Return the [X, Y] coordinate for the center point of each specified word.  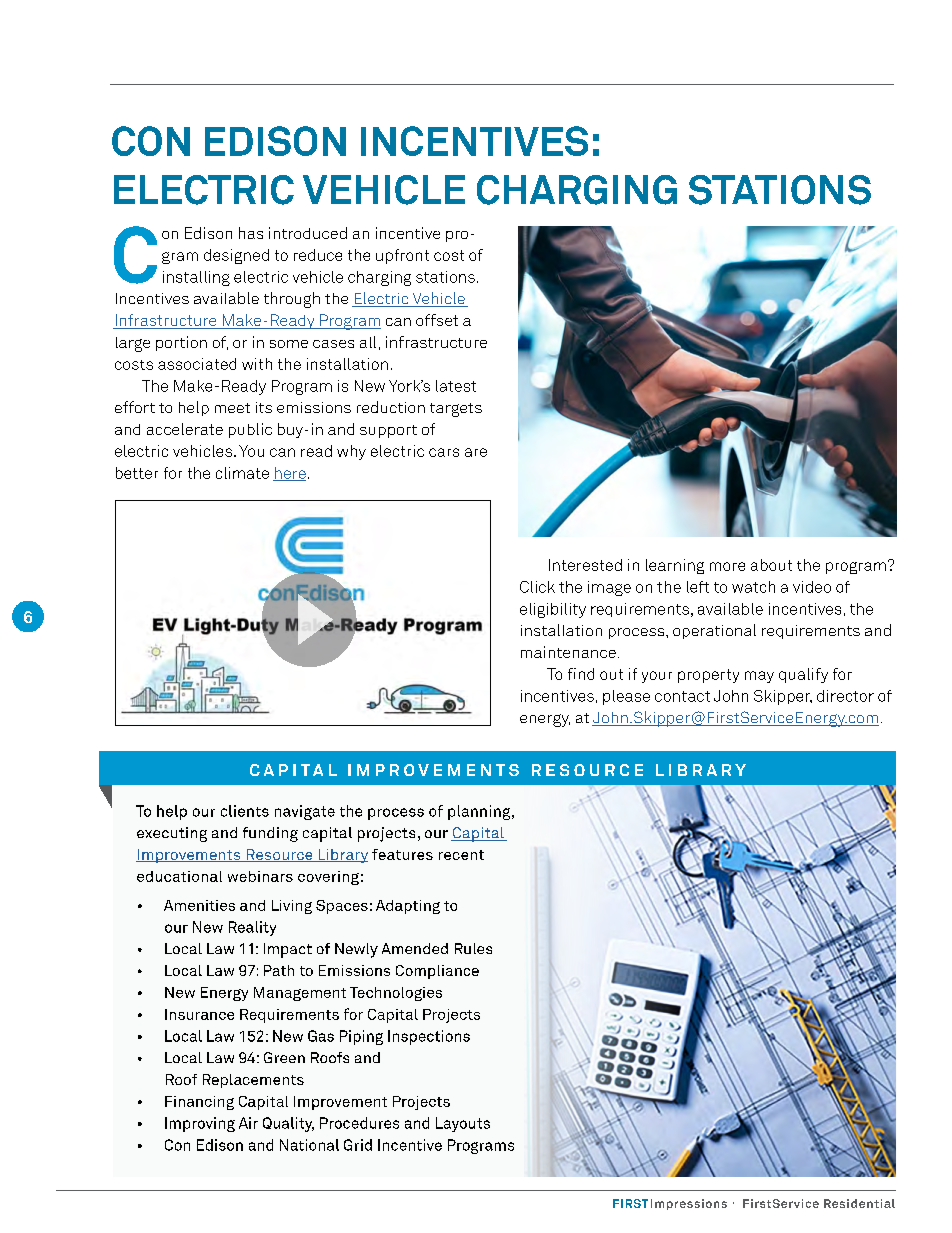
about [771, 565]
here [289, 474]
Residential [859, 1203]
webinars [260, 876]
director [845, 696]
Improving [200, 1124]
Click [537, 587]
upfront [402, 256]
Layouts [463, 1124]
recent [461, 855]
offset [437, 320]
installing [196, 278]
